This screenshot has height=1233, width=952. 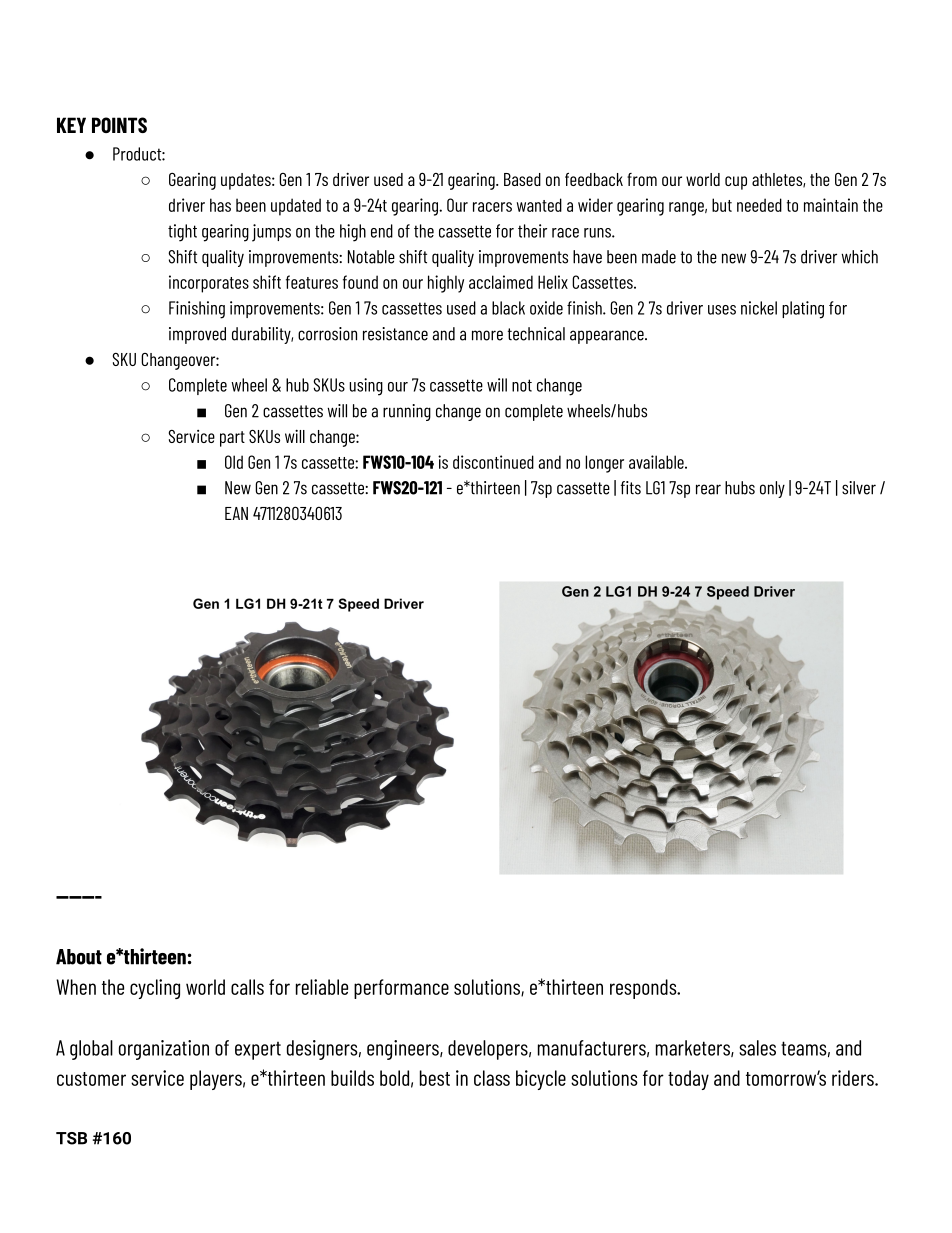 What do you see at coordinates (757, 1048) in the screenshot?
I see `sales` at bounding box center [757, 1048].
